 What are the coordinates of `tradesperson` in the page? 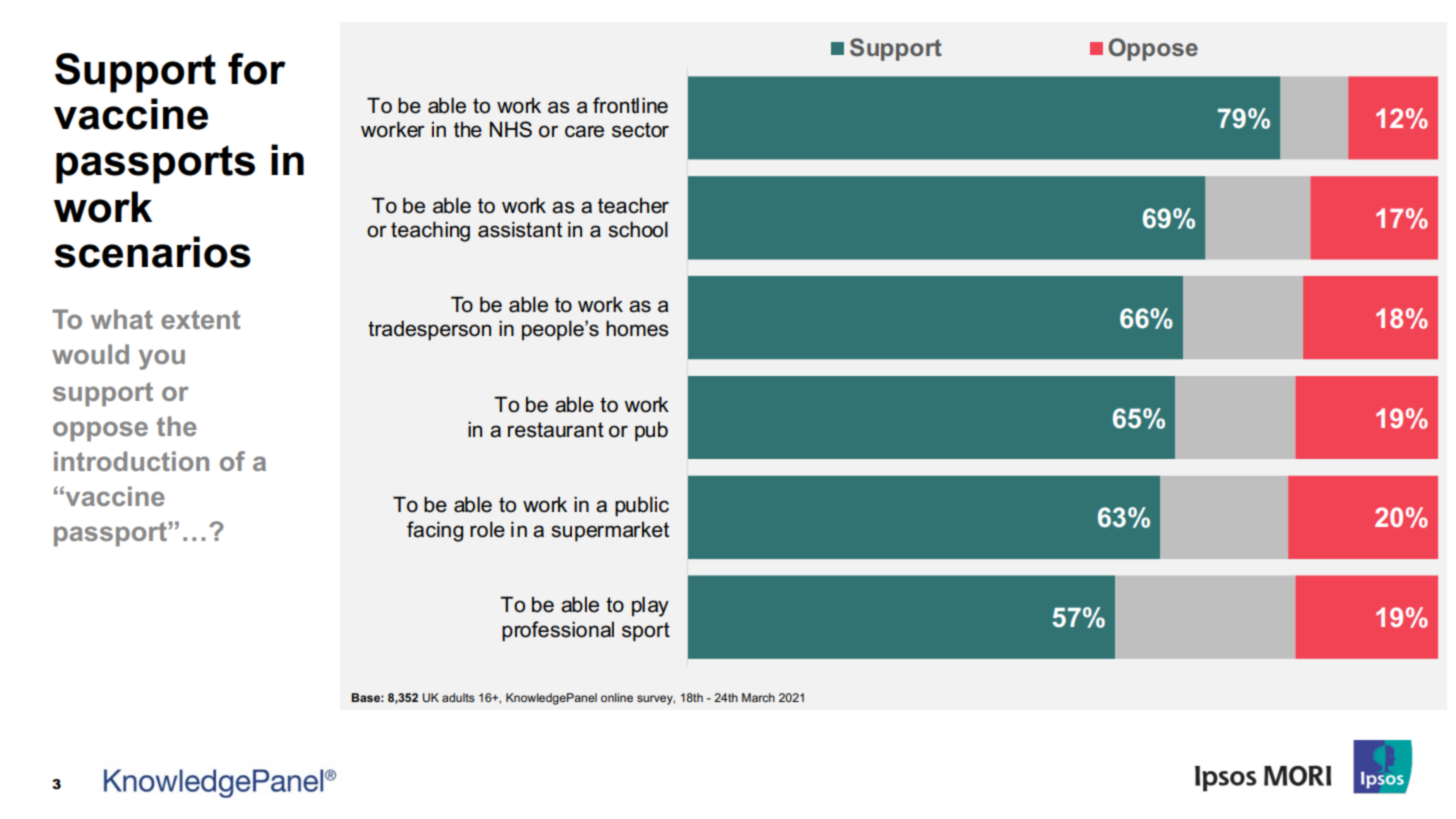 It's located at (429, 330).
